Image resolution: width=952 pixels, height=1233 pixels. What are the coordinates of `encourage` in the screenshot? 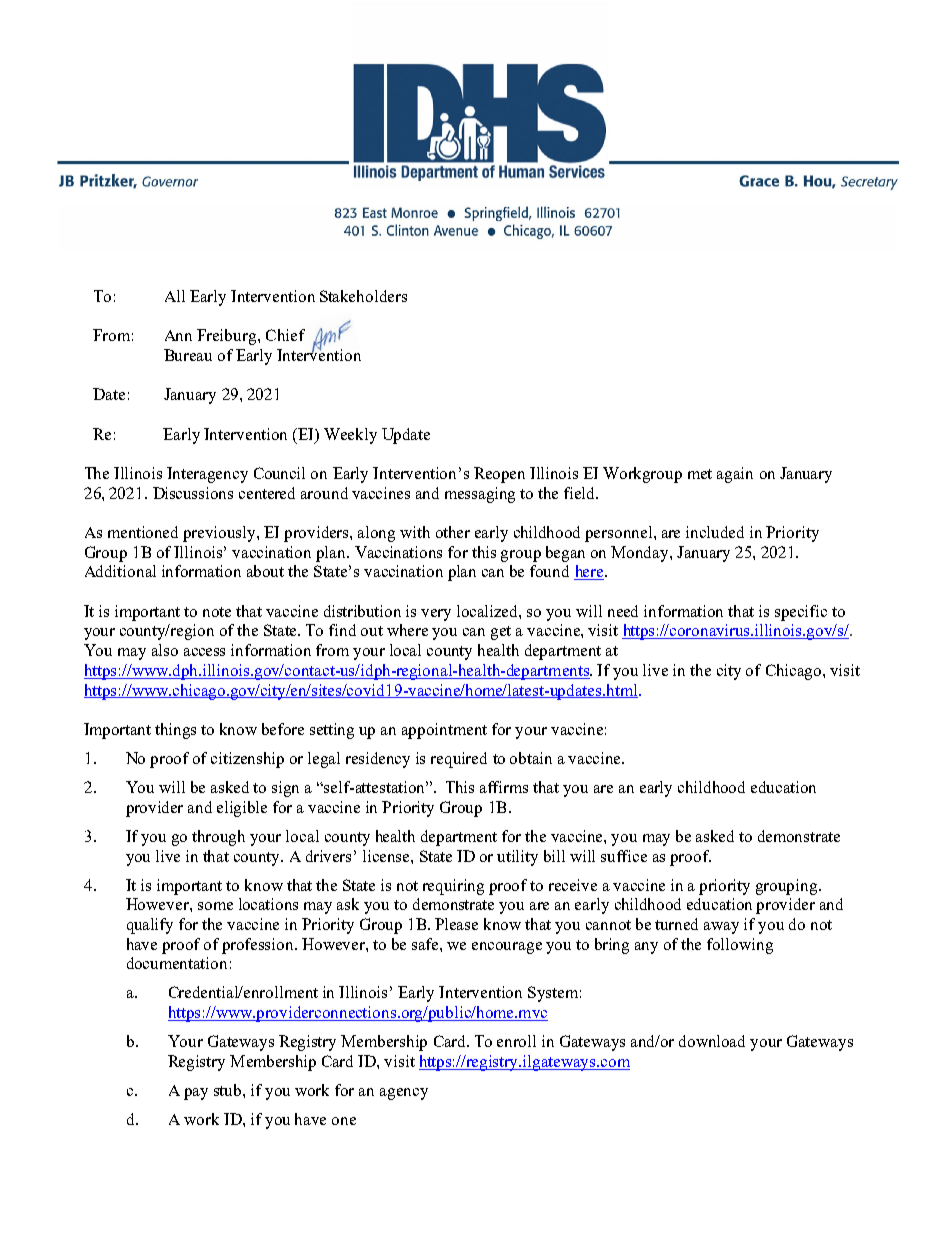 It's located at (507, 948).
